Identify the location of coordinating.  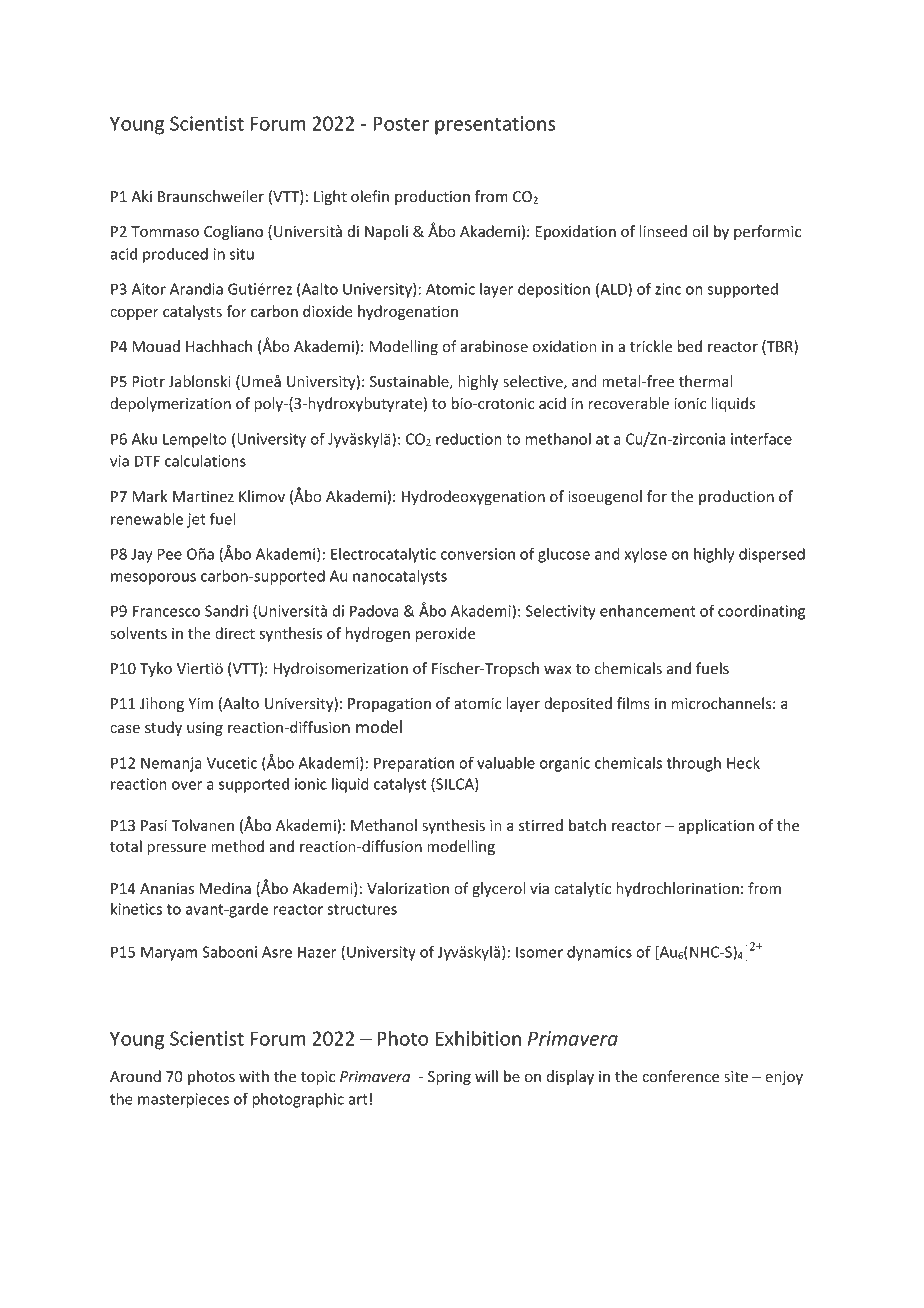
(761, 612).
